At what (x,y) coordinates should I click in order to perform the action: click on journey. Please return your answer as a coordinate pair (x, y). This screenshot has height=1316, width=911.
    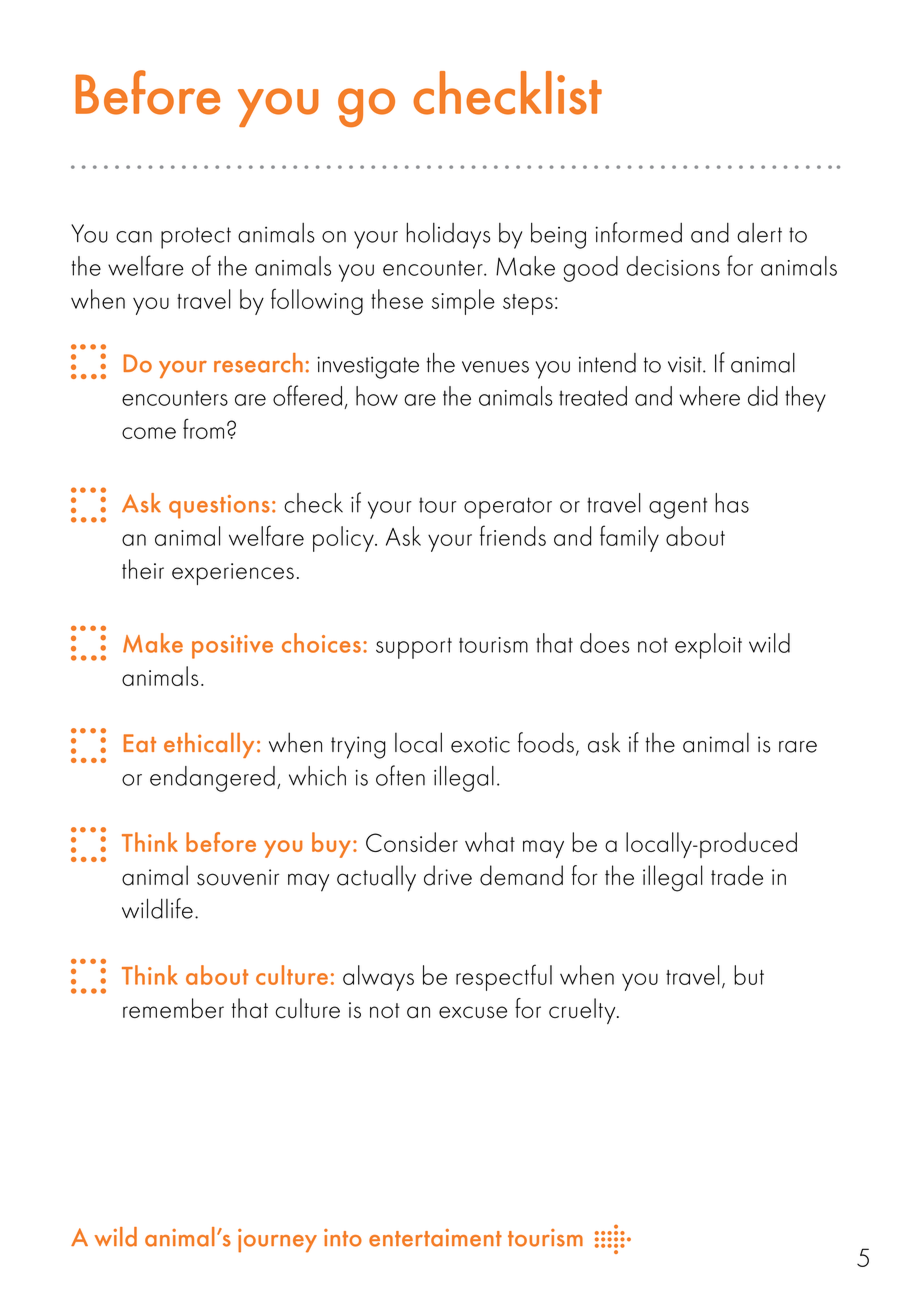
    Looking at the image, I should click on (277, 1241).
